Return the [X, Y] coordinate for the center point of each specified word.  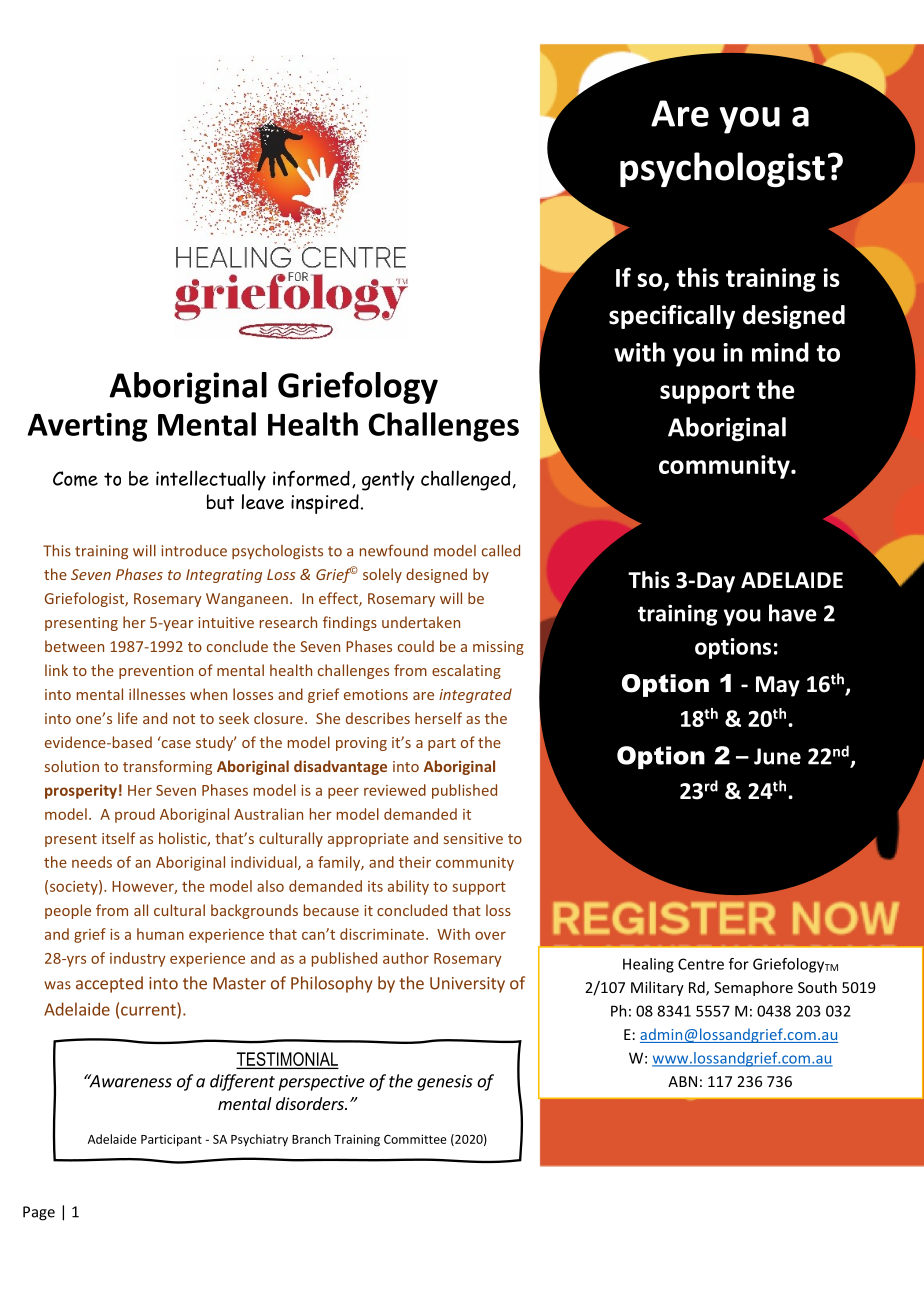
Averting [87, 427]
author [406, 958]
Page [39, 1213]
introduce [194, 551]
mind [780, 352]
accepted [109, 984]
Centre [701, 964]
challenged [466, 480]
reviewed [395, 790]
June [777, 756]
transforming [167, 767]
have [793, 613]
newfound [394, 550]
